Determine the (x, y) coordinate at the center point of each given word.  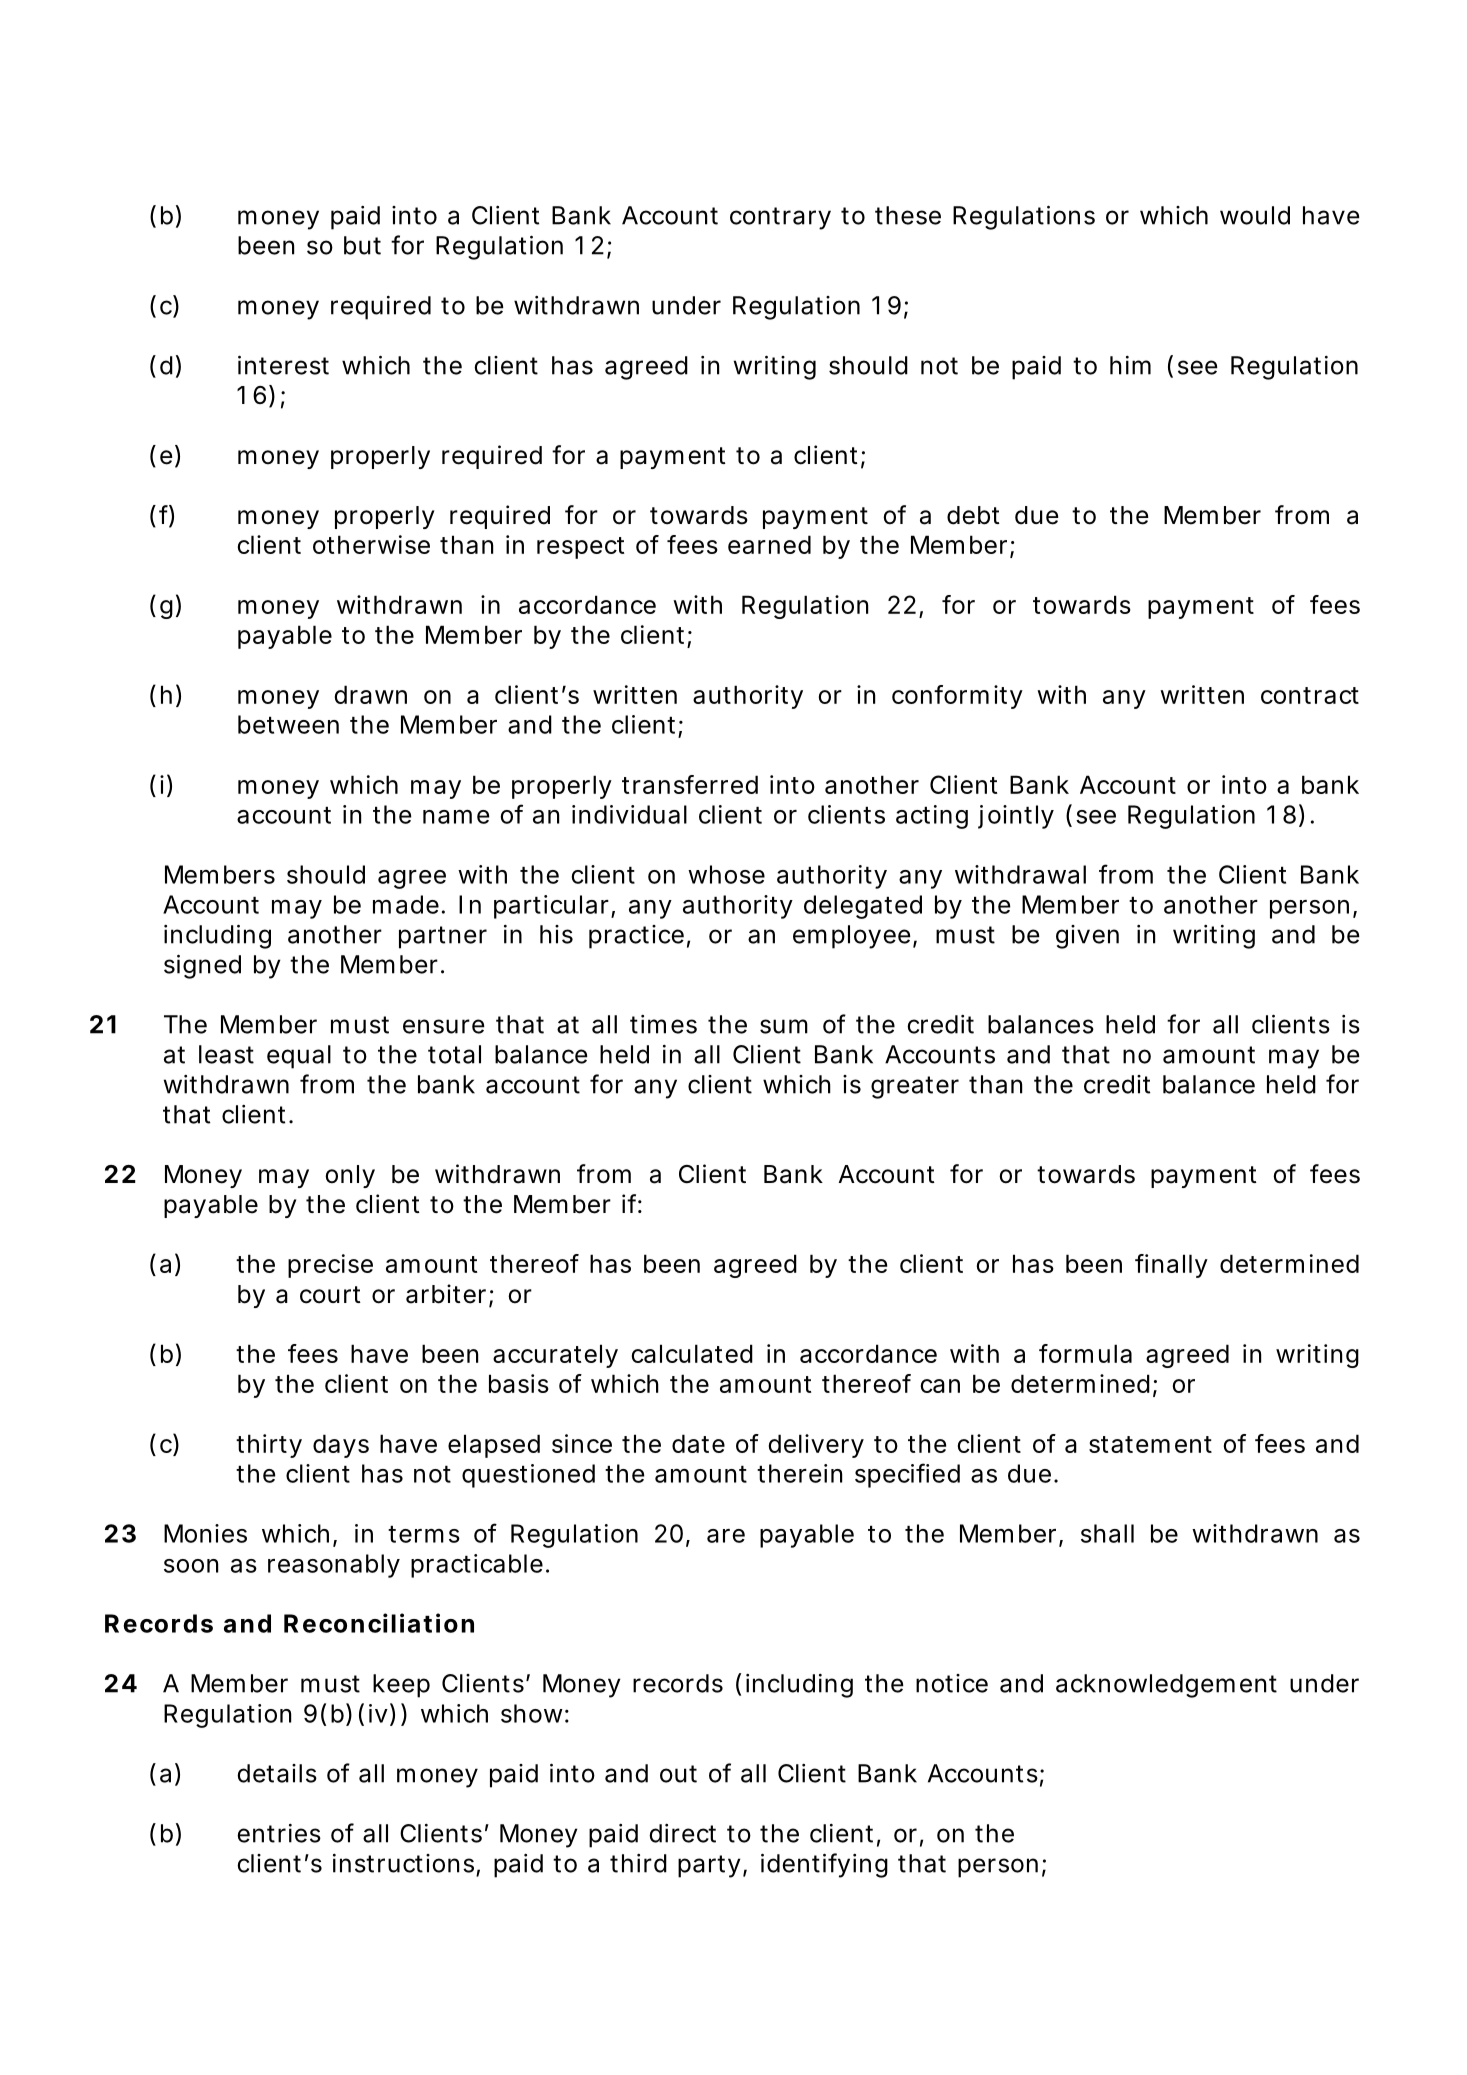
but (362, 245)
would (1255, 215)
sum (784, 1026)
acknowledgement (1166, 1686)
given (1087, 937)
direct (682, 1833)
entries (279, 1833)
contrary (780, 218)
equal (299, 1057)
